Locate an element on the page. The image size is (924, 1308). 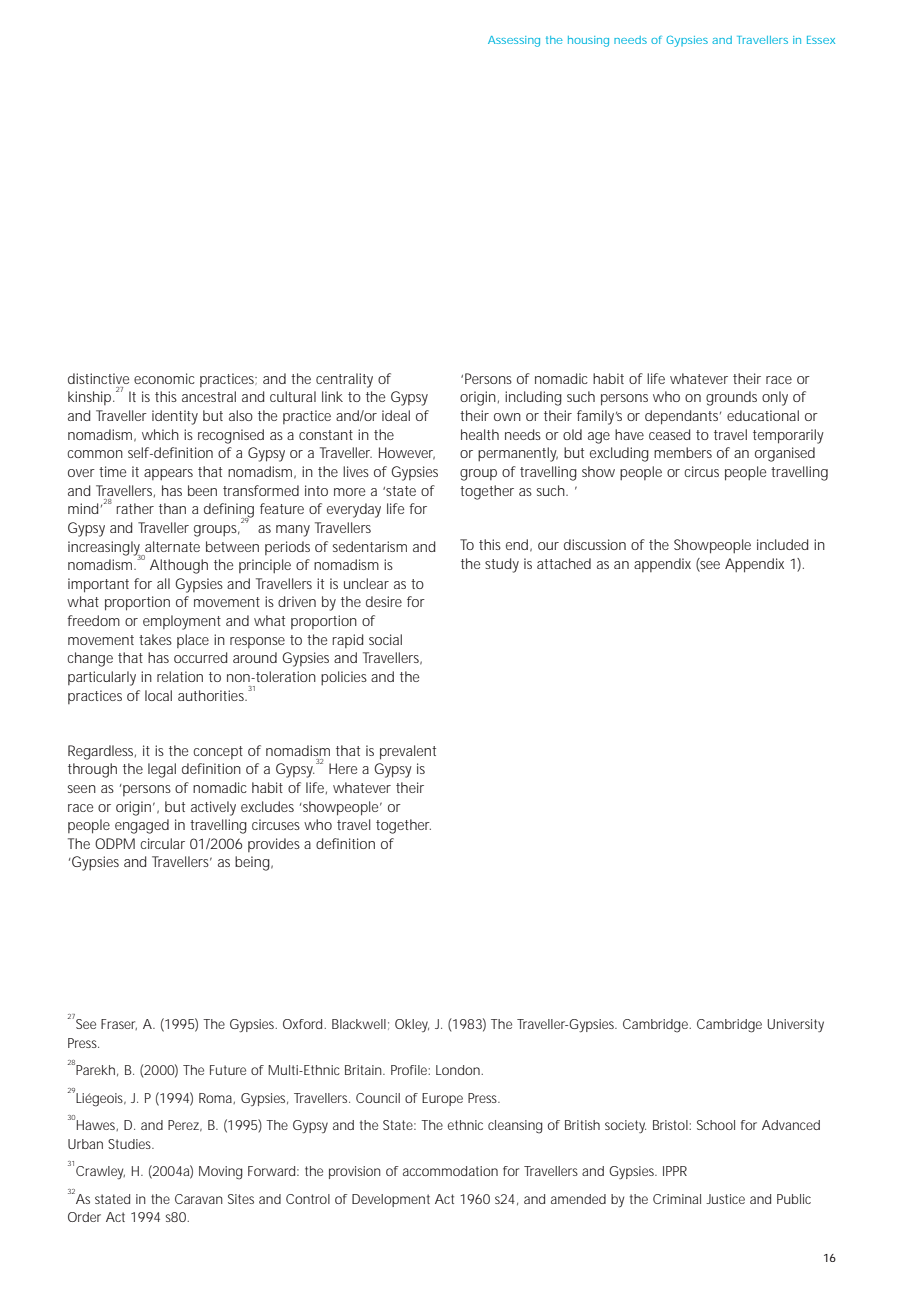
University is located at coordinates (796, 1026).
